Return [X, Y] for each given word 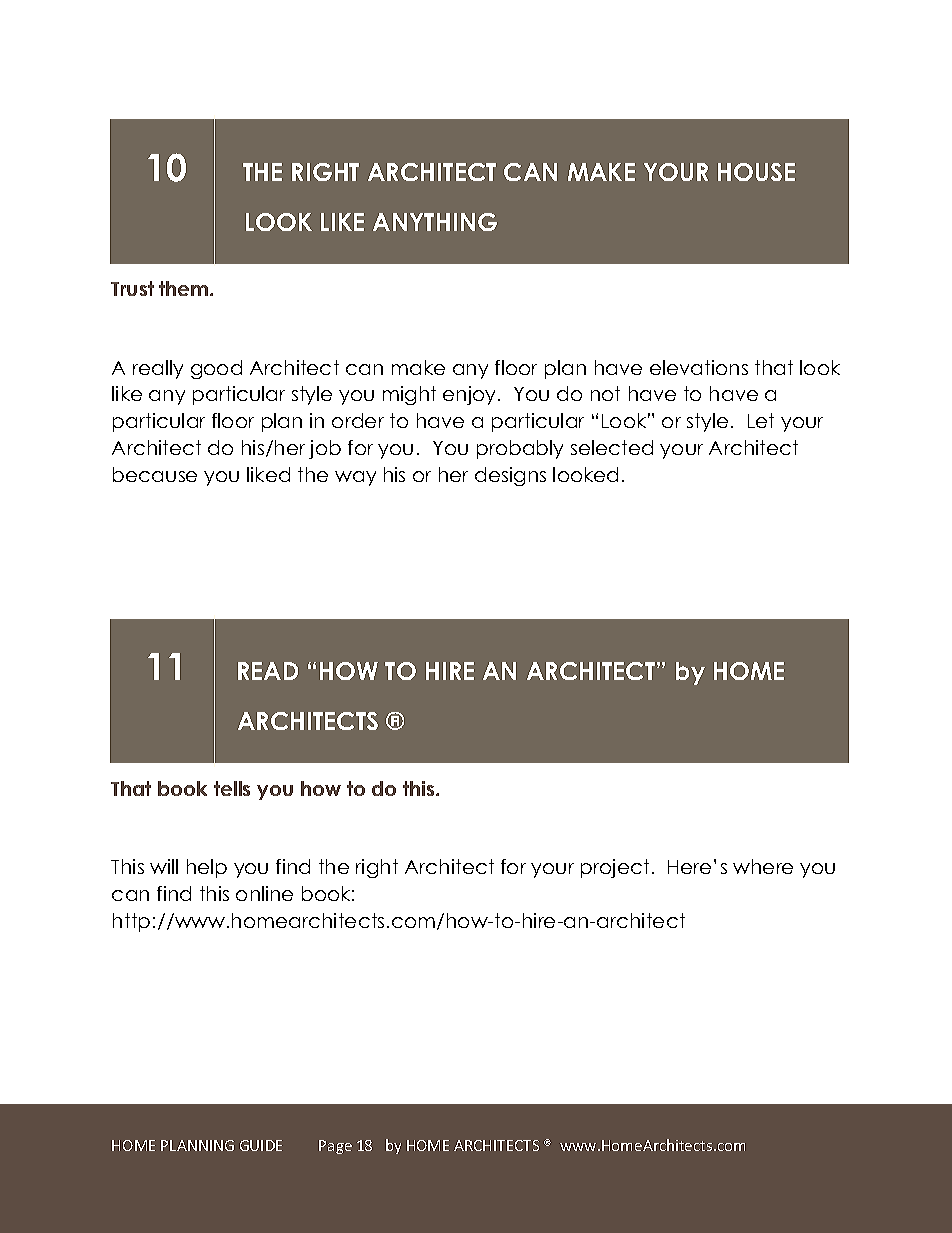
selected [612, 447]
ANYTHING [435, 222]
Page [335, 1147]
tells [232, 788]
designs [510, 476]
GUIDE [261, 1145]
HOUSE [756, 172]
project [615, 868]
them [185, 288]
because [155, 474]
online [264, 893]
